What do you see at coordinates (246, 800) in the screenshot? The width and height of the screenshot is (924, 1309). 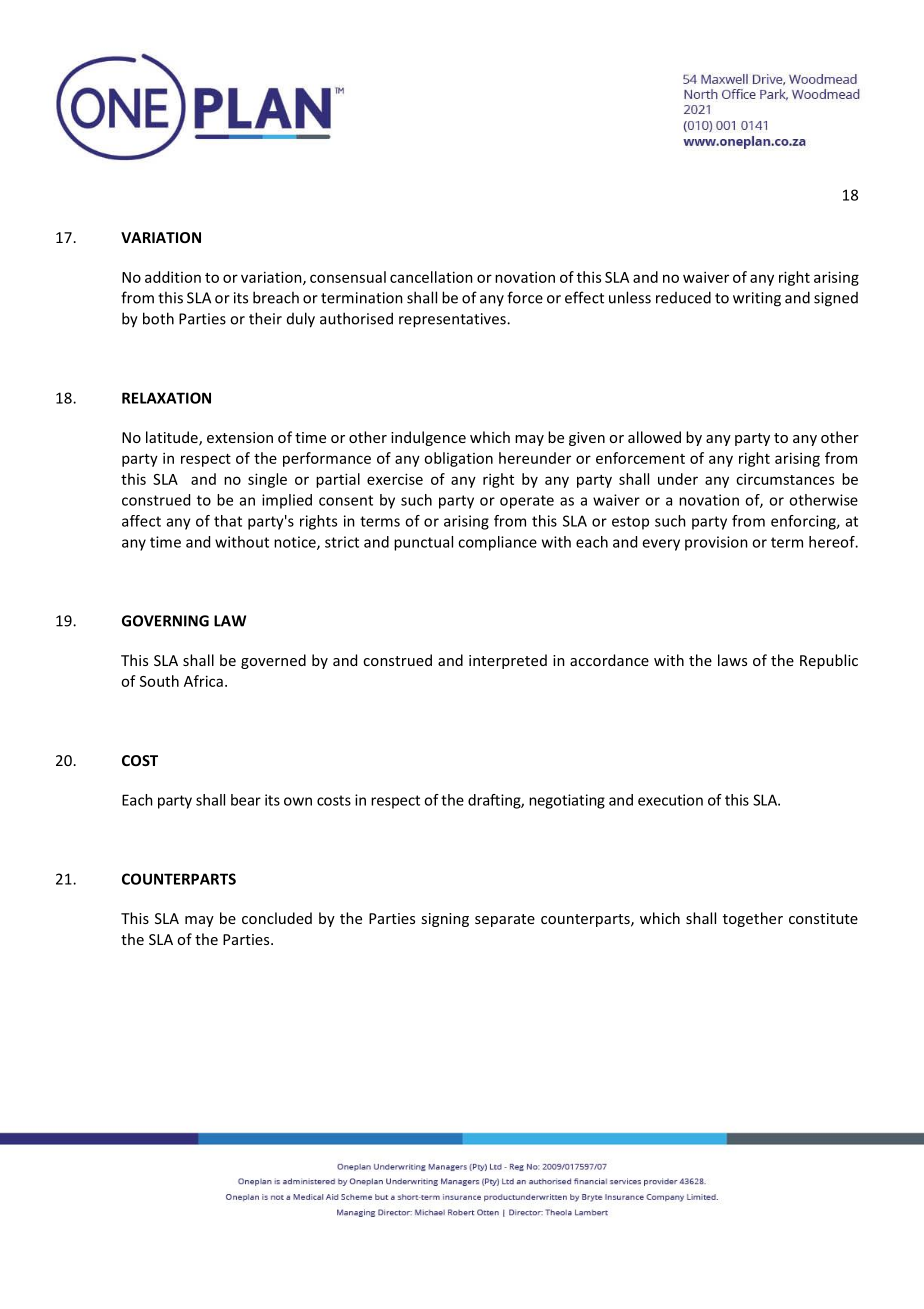 I see `bear` at bounding box center [246, 800].
